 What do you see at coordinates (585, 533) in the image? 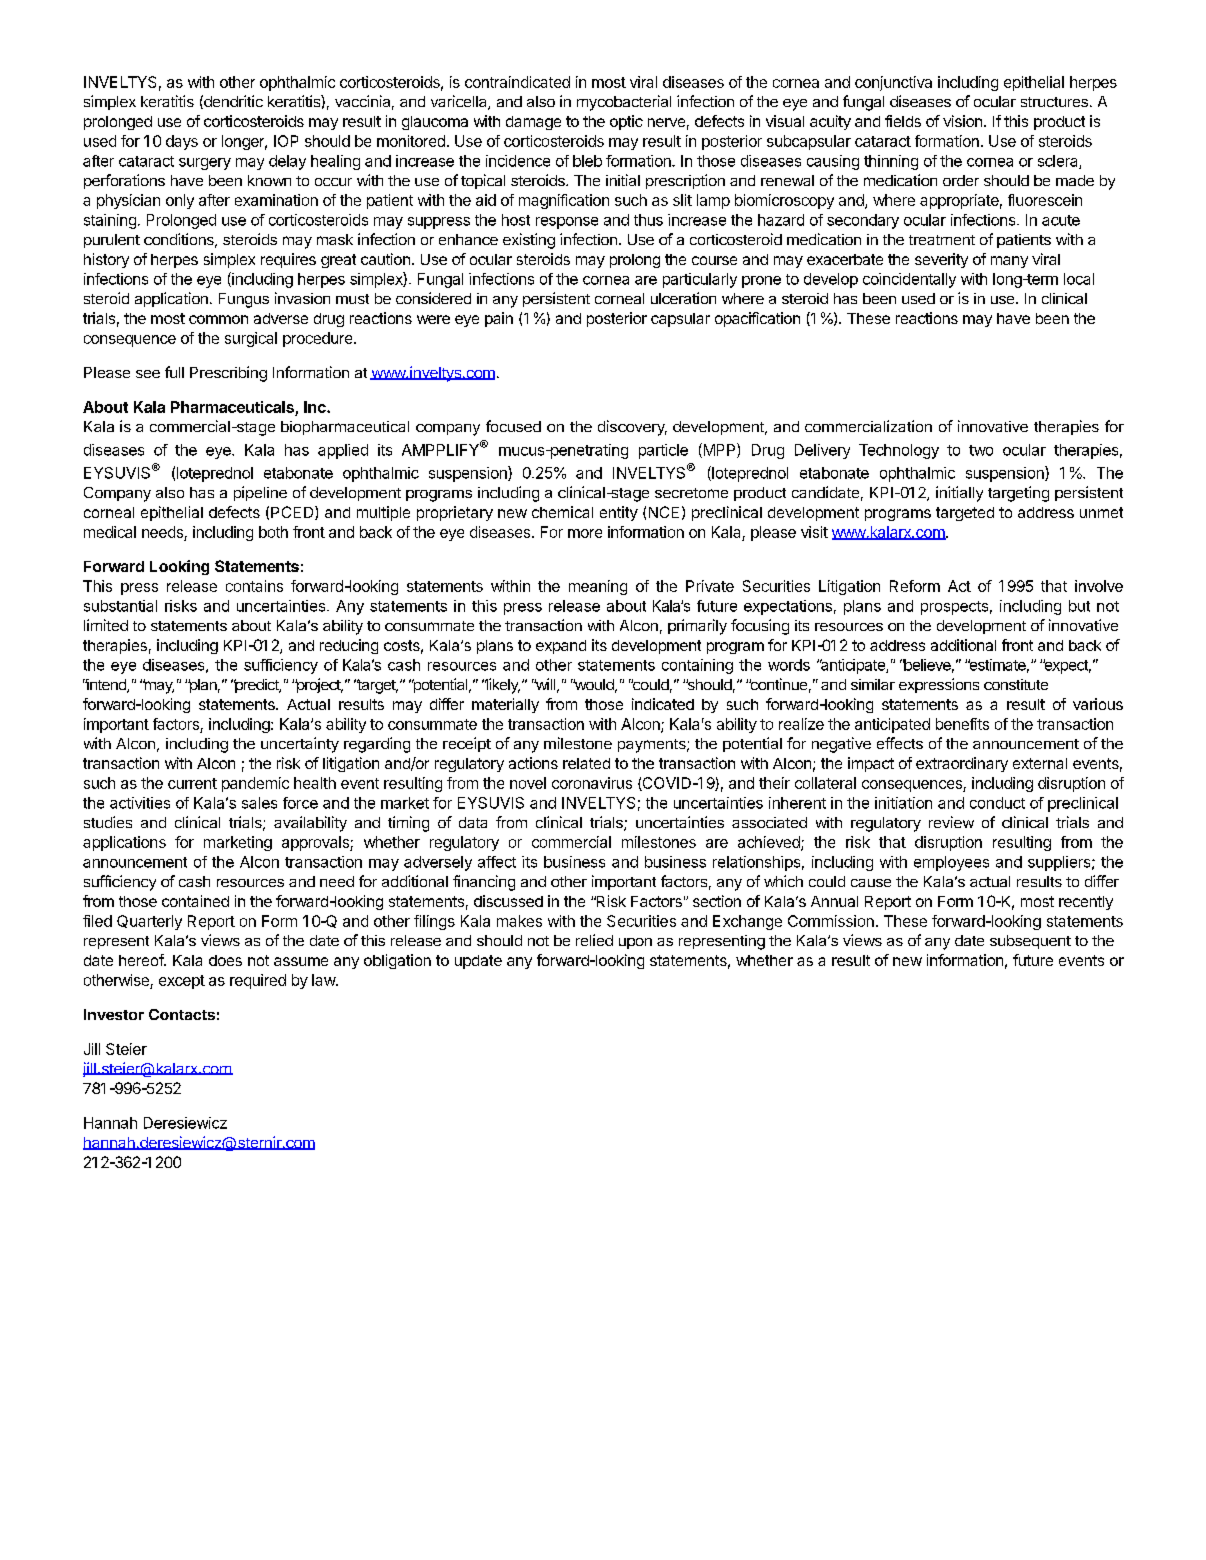
I see `more` at bounding box center [585, 533].
